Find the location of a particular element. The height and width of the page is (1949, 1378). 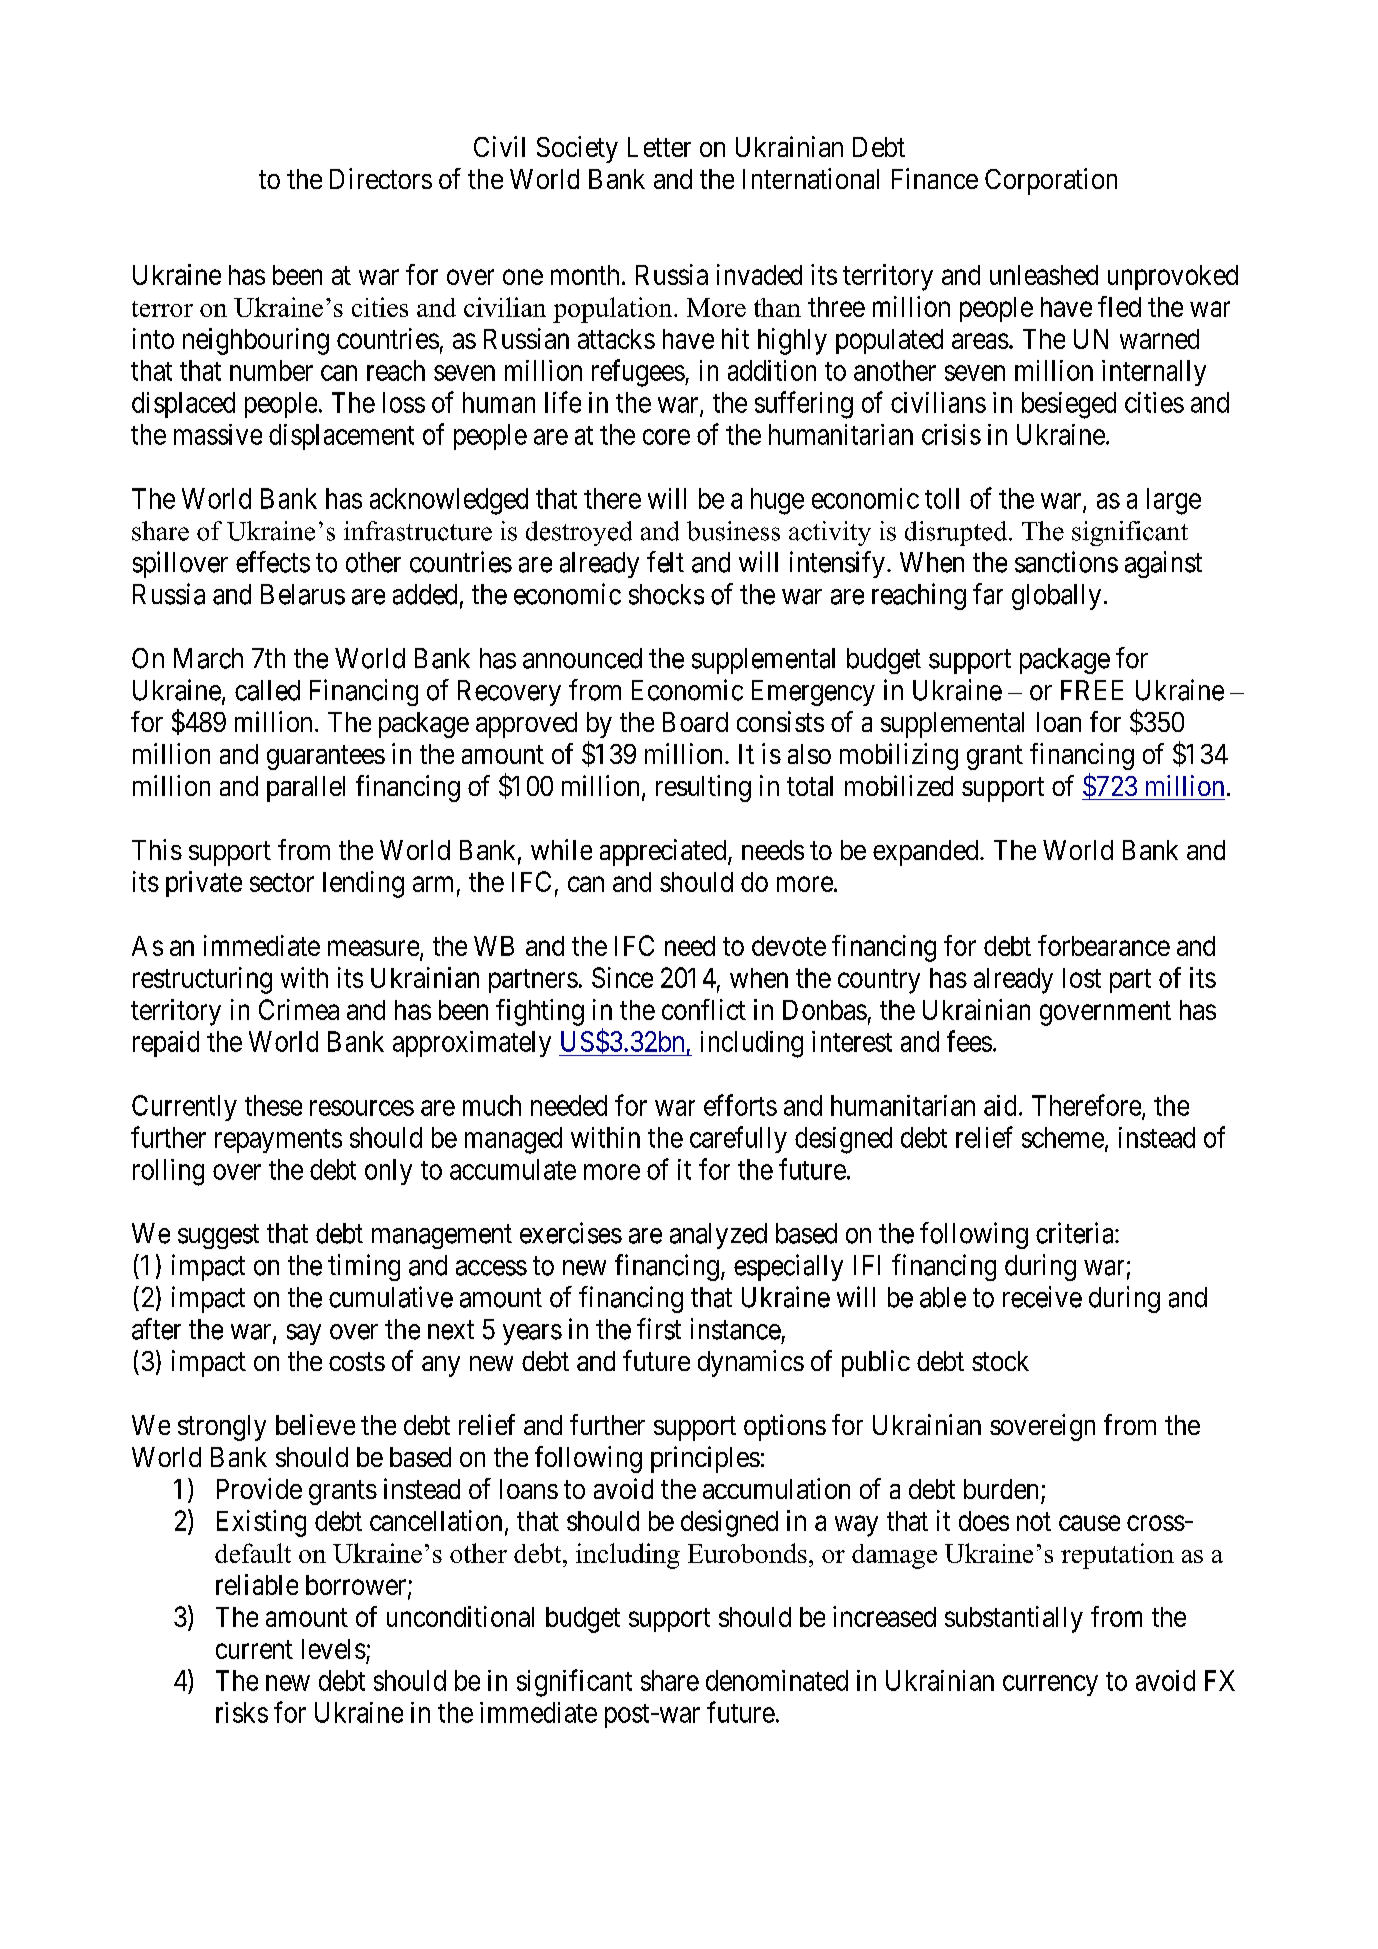

first is located at coordinates (659, 1329).
